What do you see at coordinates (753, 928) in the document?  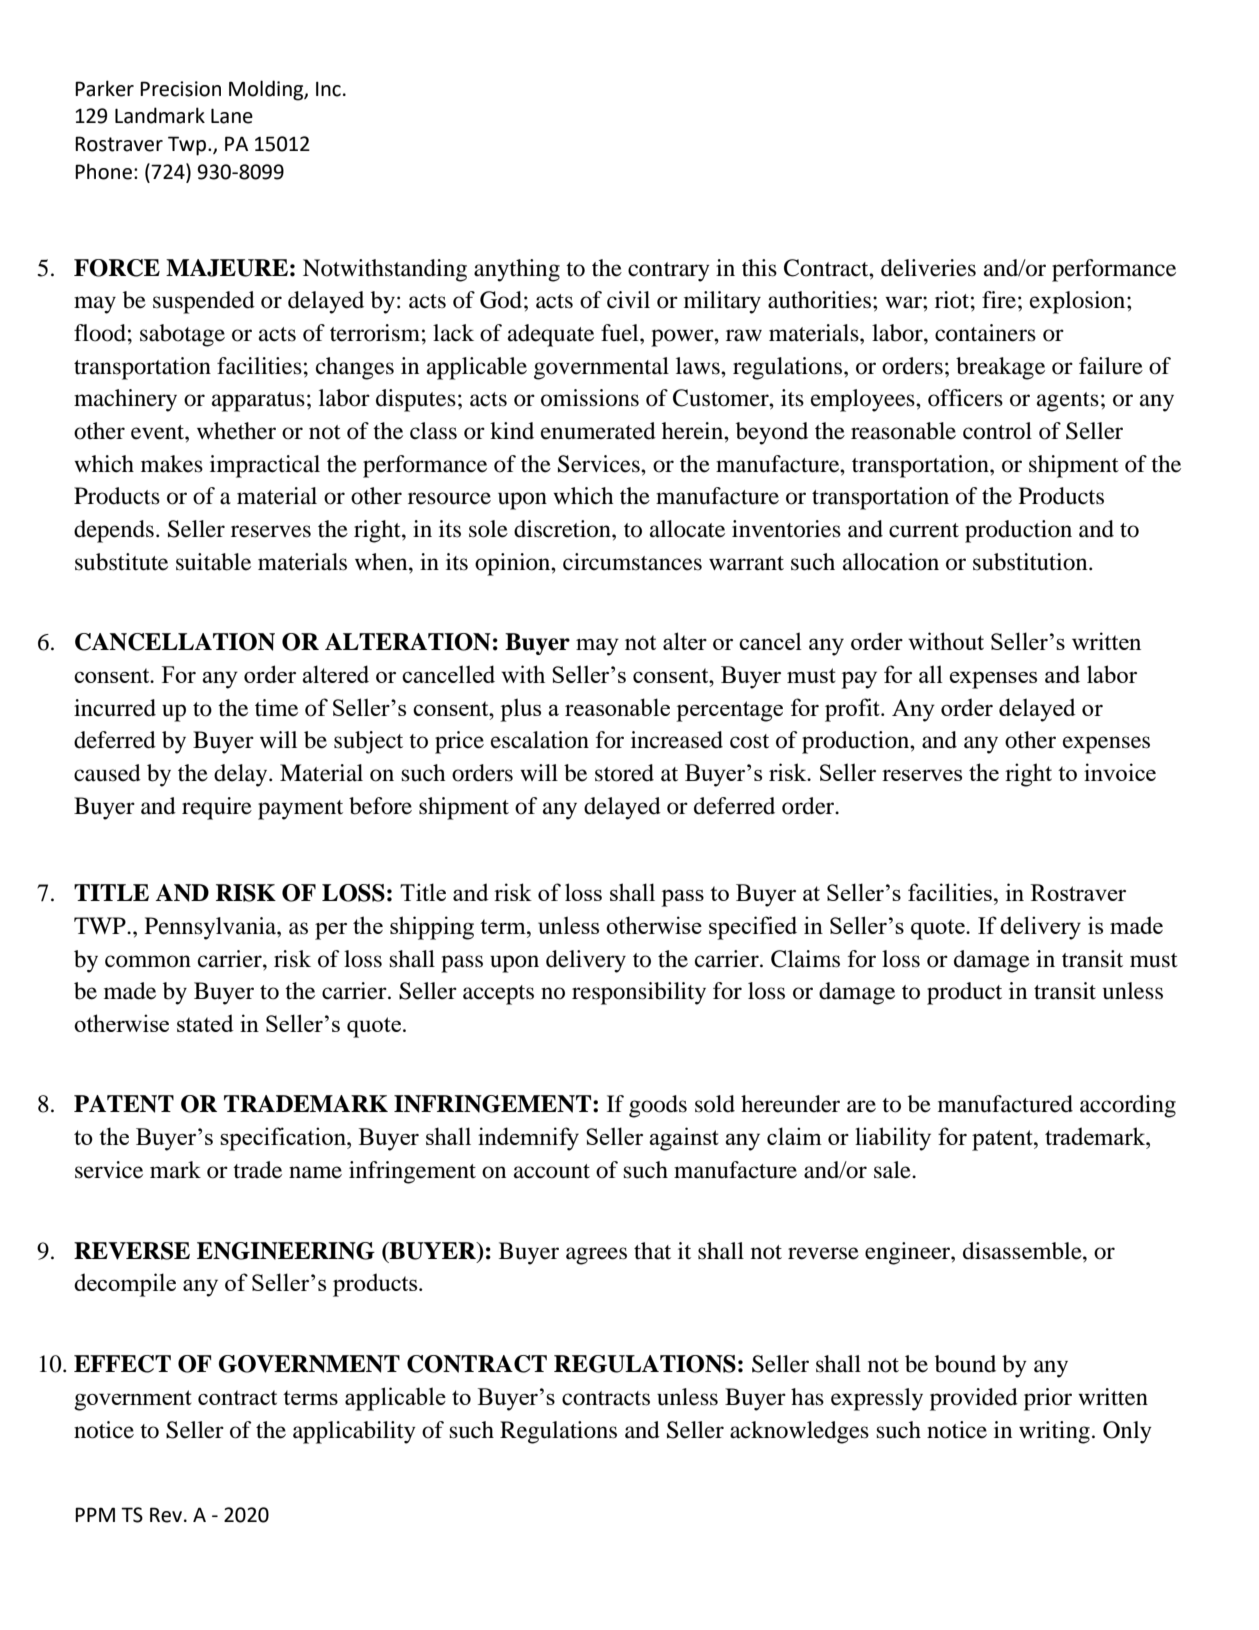 I see `specified` at bounding box center [753, 928].
